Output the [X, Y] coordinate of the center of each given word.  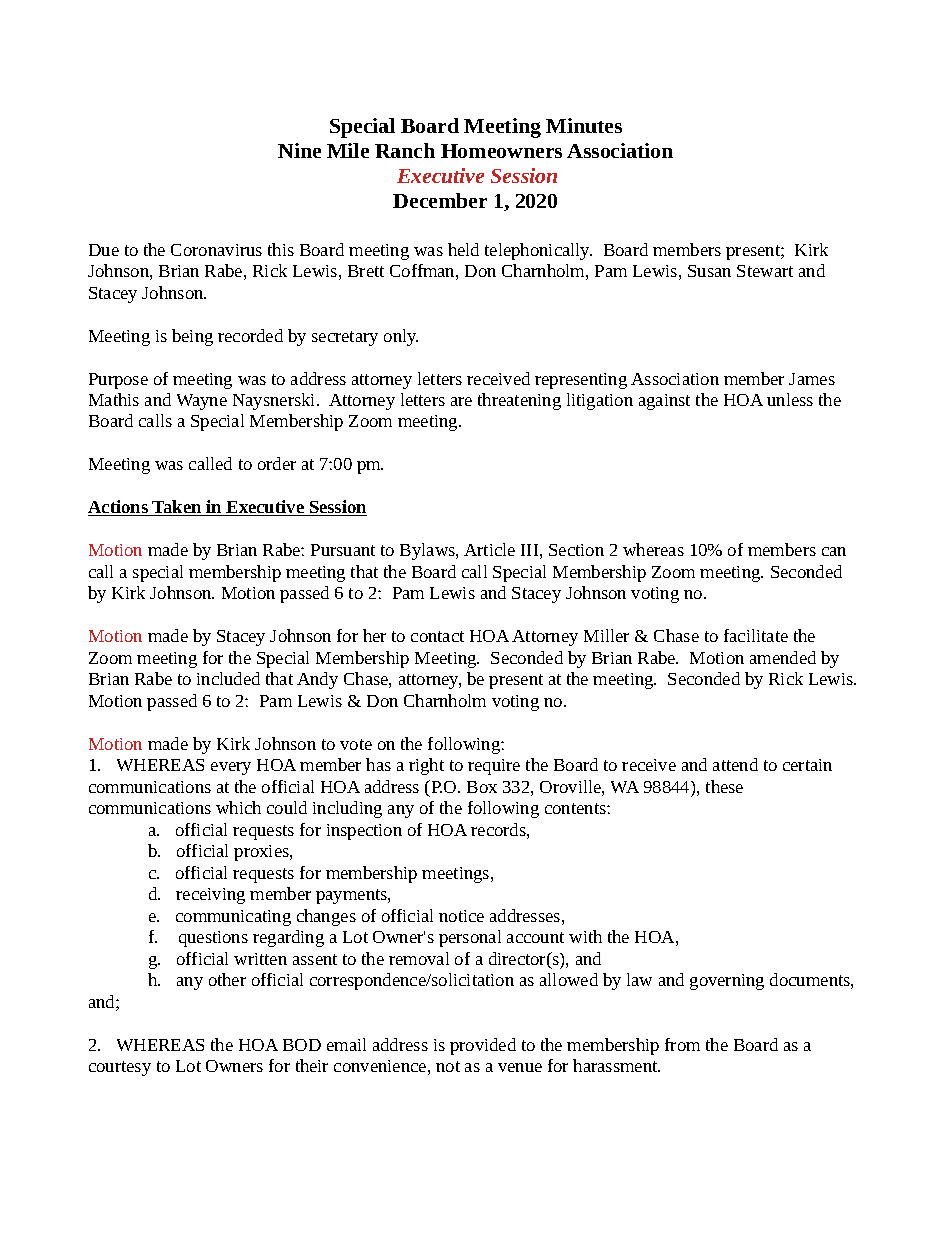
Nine [299, 150]
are [461, 401]
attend [735, 764]
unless [790, 399]
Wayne [202, 402]
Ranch [405, 150]
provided [483, 1046]
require [494, 767]
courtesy [120, 1068]
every [231, 768]
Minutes [584, 125]
